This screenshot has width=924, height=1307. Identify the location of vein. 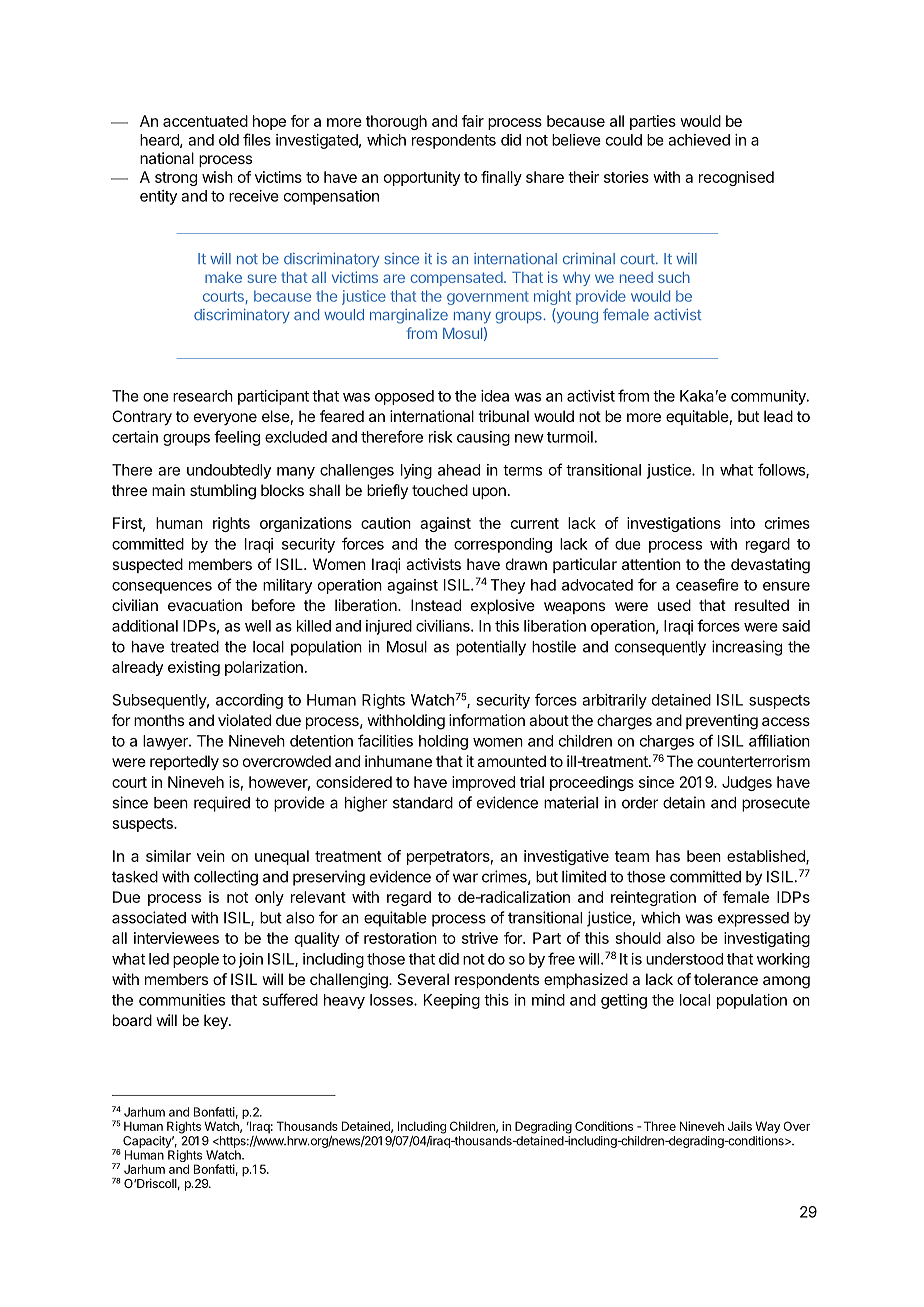
(211, 856).
